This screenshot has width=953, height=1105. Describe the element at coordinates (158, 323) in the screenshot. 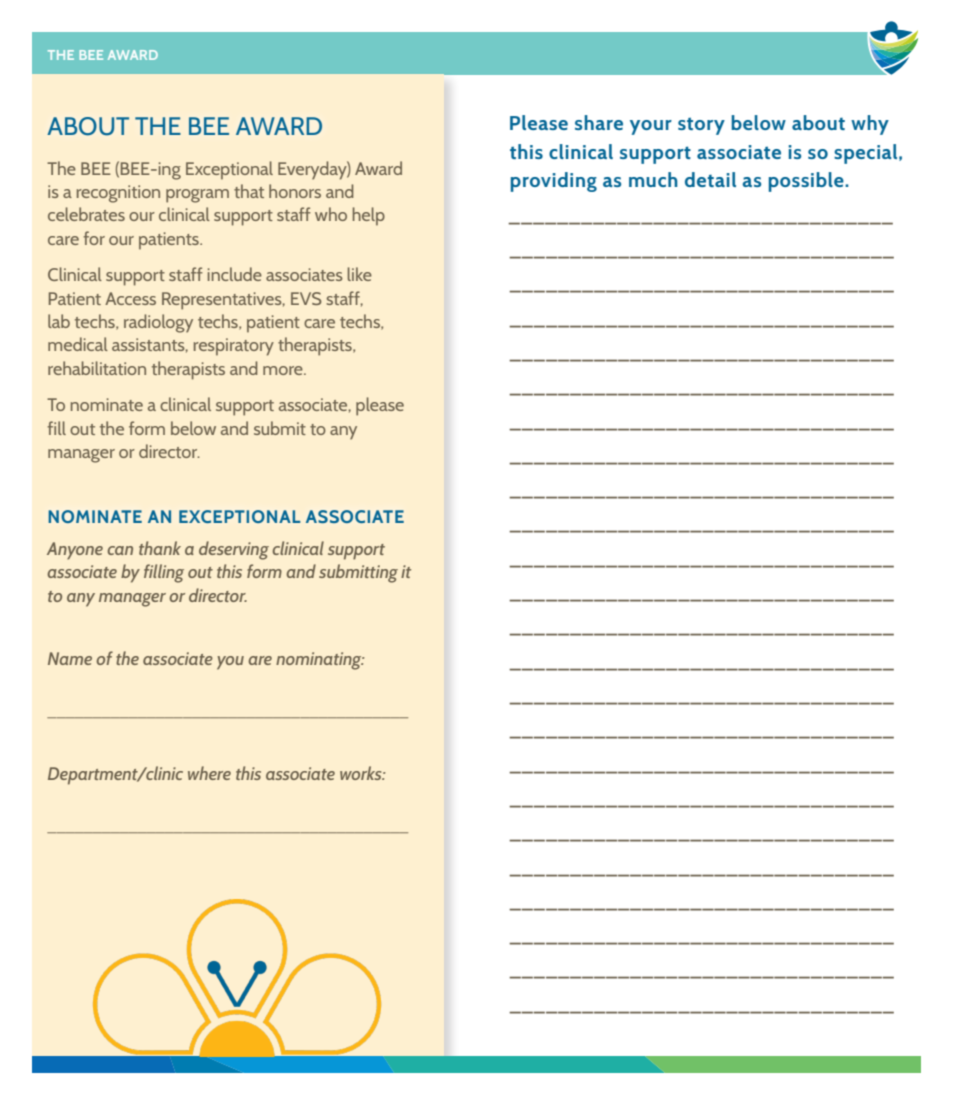

I see `radiology` at that location.
